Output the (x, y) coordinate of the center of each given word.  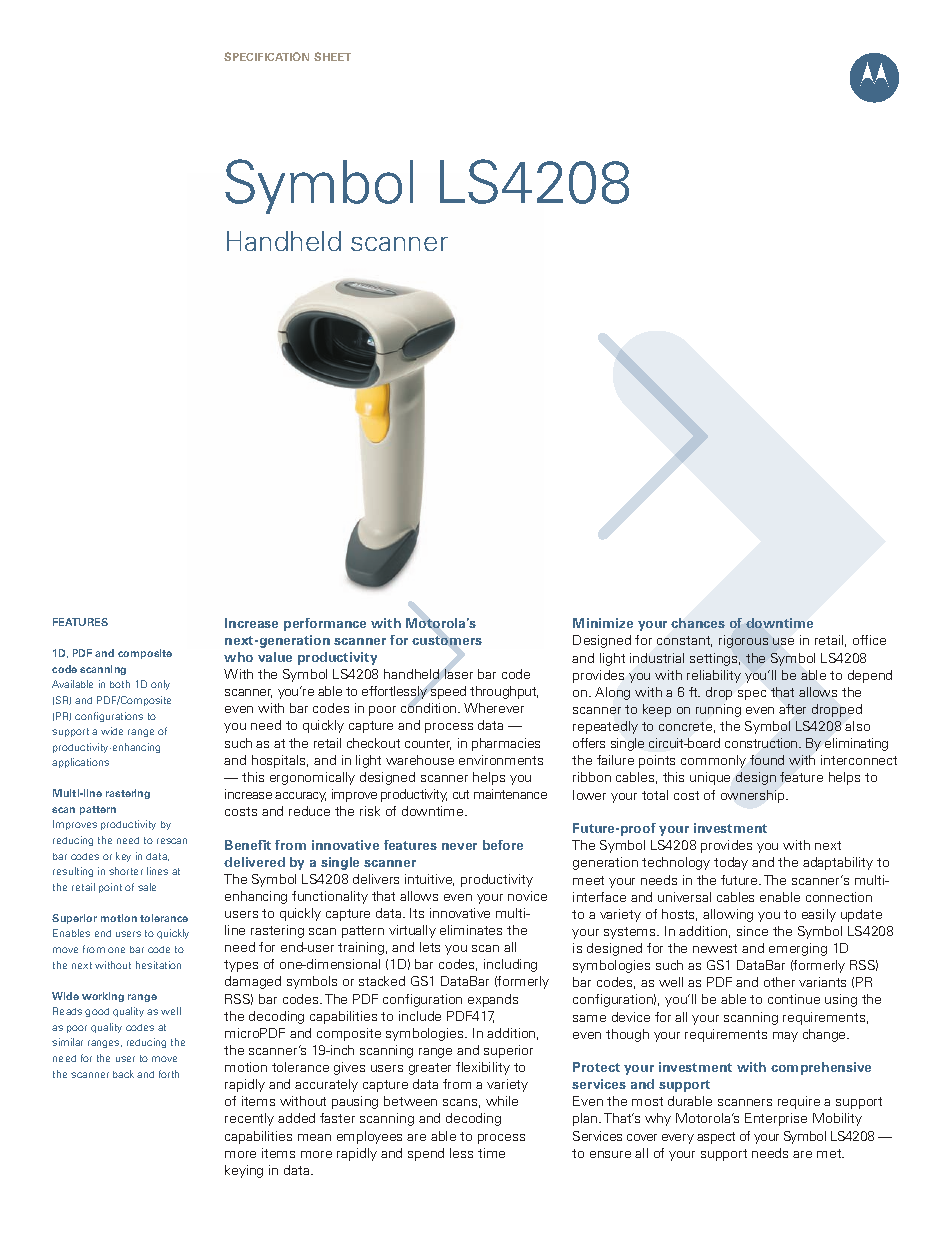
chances (698, 623)
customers (447, 640)
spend (426, 1154)
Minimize (603, 623)
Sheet (332, 56)
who (238, 657)
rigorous (743, 641)
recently (249, 1119)
